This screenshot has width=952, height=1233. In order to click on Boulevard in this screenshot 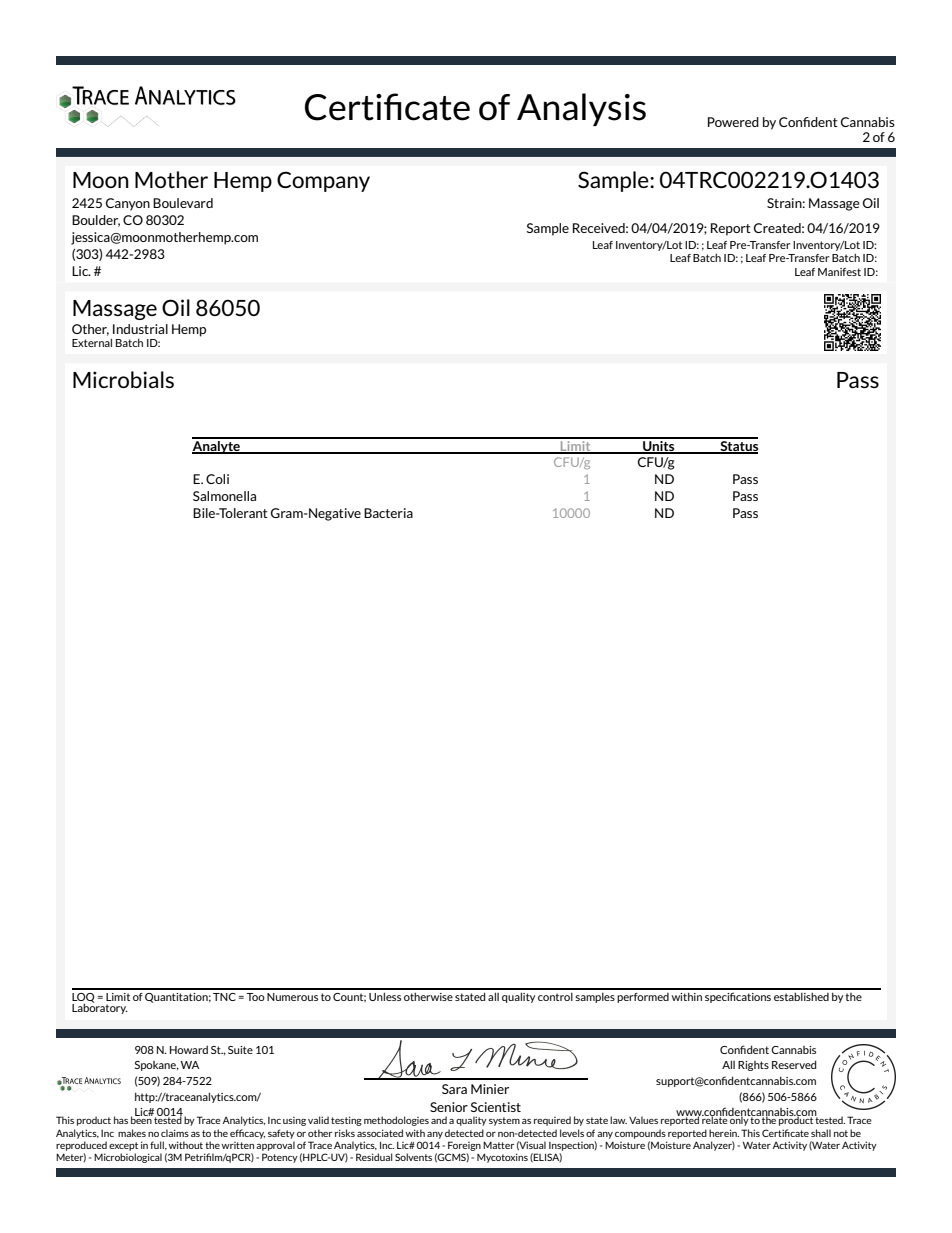, I will do `click(183, 203)`.
